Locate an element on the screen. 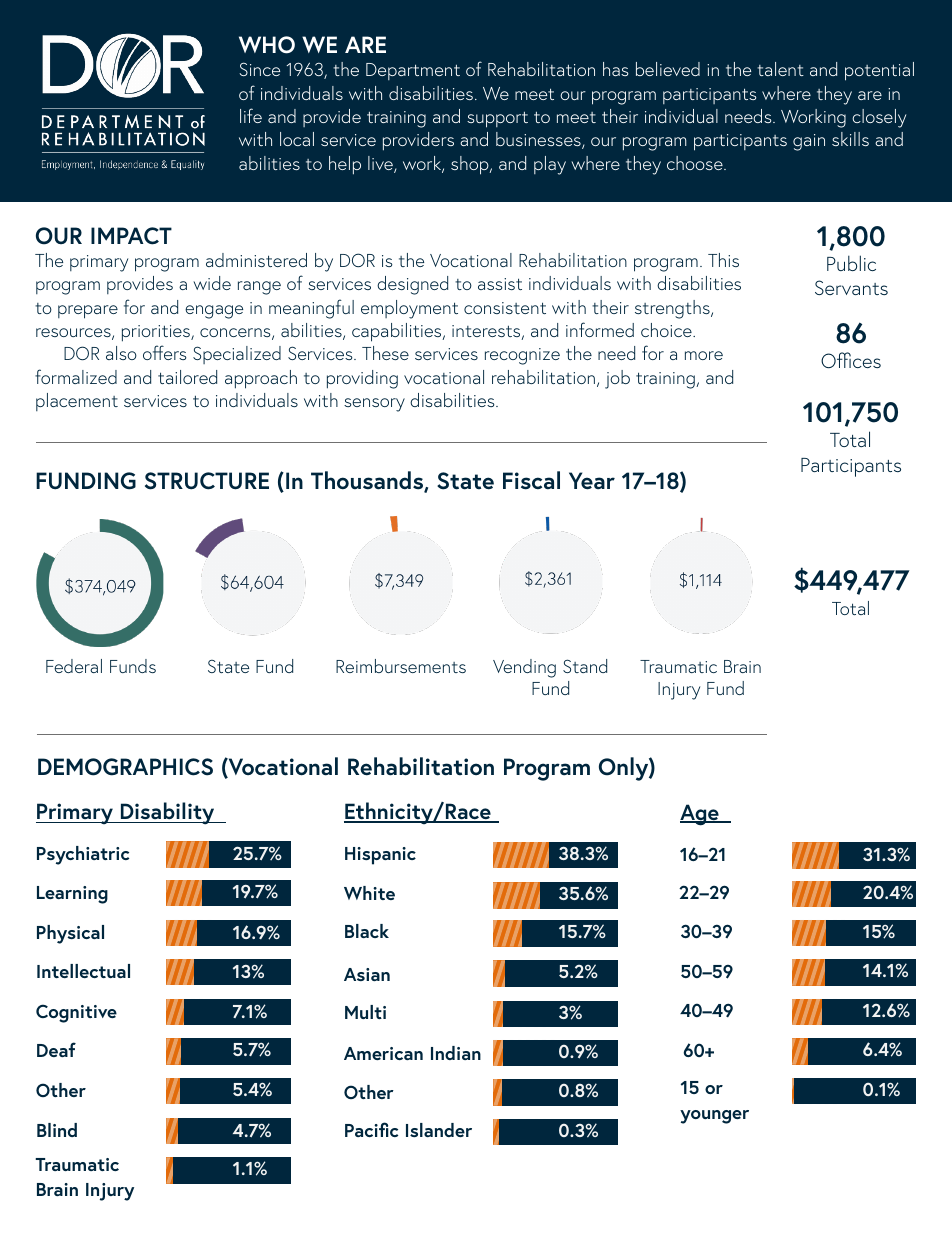  Islander is located at coordinates (439, 1130).
